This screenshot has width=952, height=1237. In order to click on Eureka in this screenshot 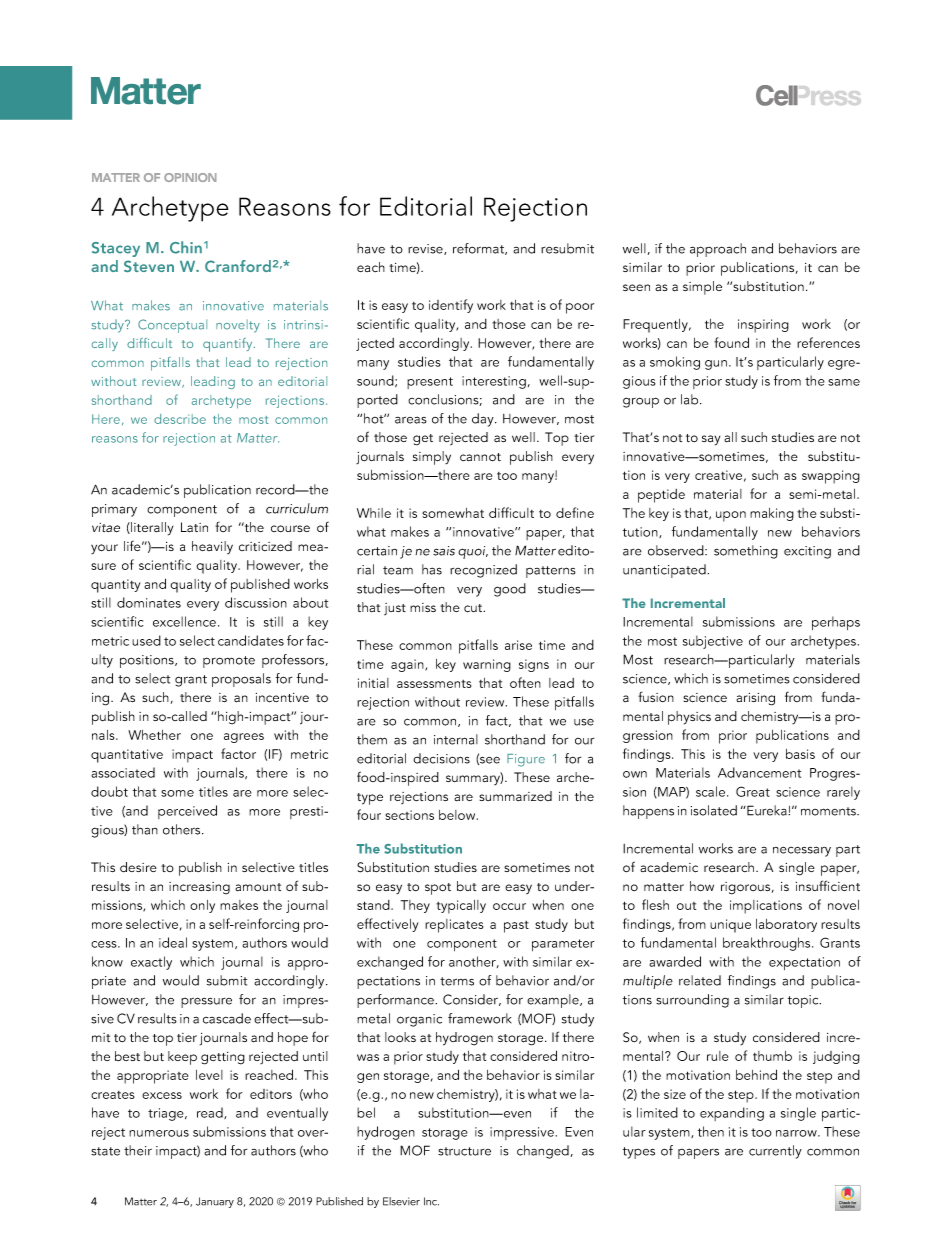, I will do `click(767, 810)`.
